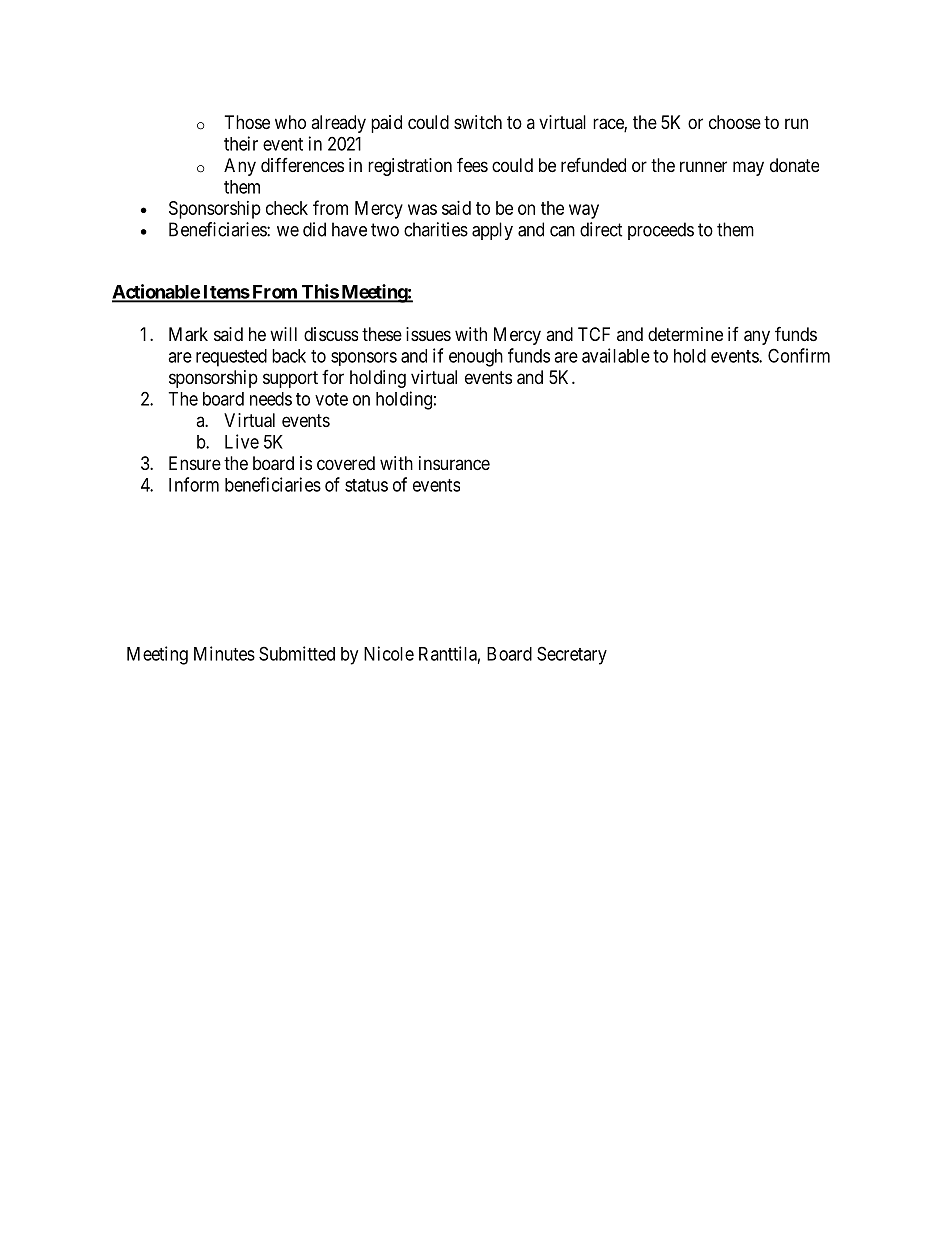 This screenshot has width=952, height=1233. I want to click on switch, so click(478, 122).
